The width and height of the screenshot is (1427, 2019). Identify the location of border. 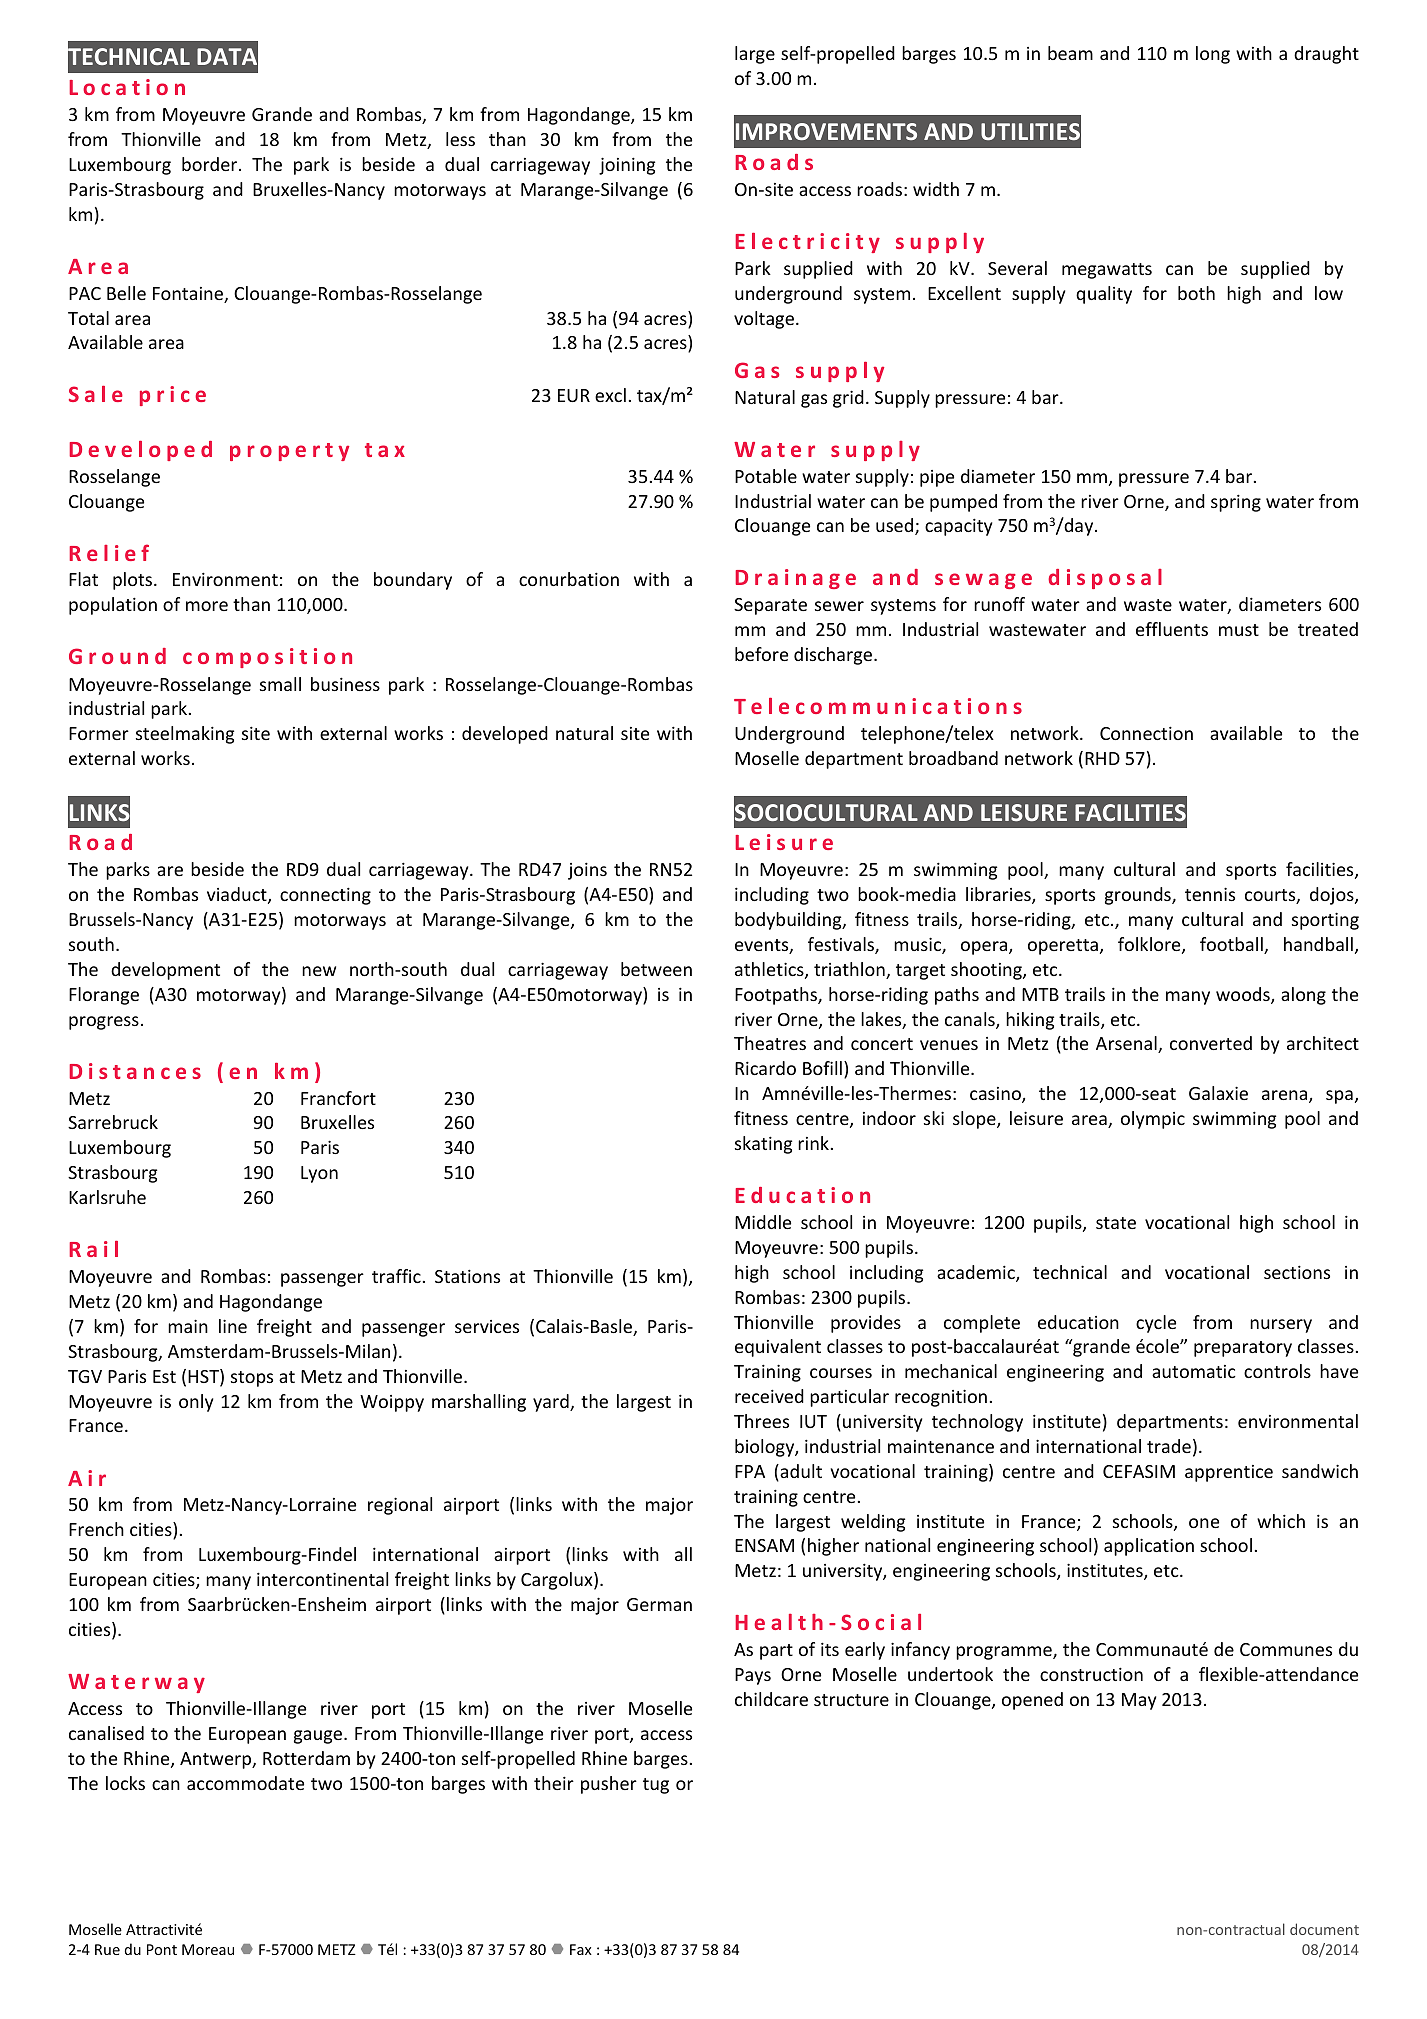
(211, 164).
